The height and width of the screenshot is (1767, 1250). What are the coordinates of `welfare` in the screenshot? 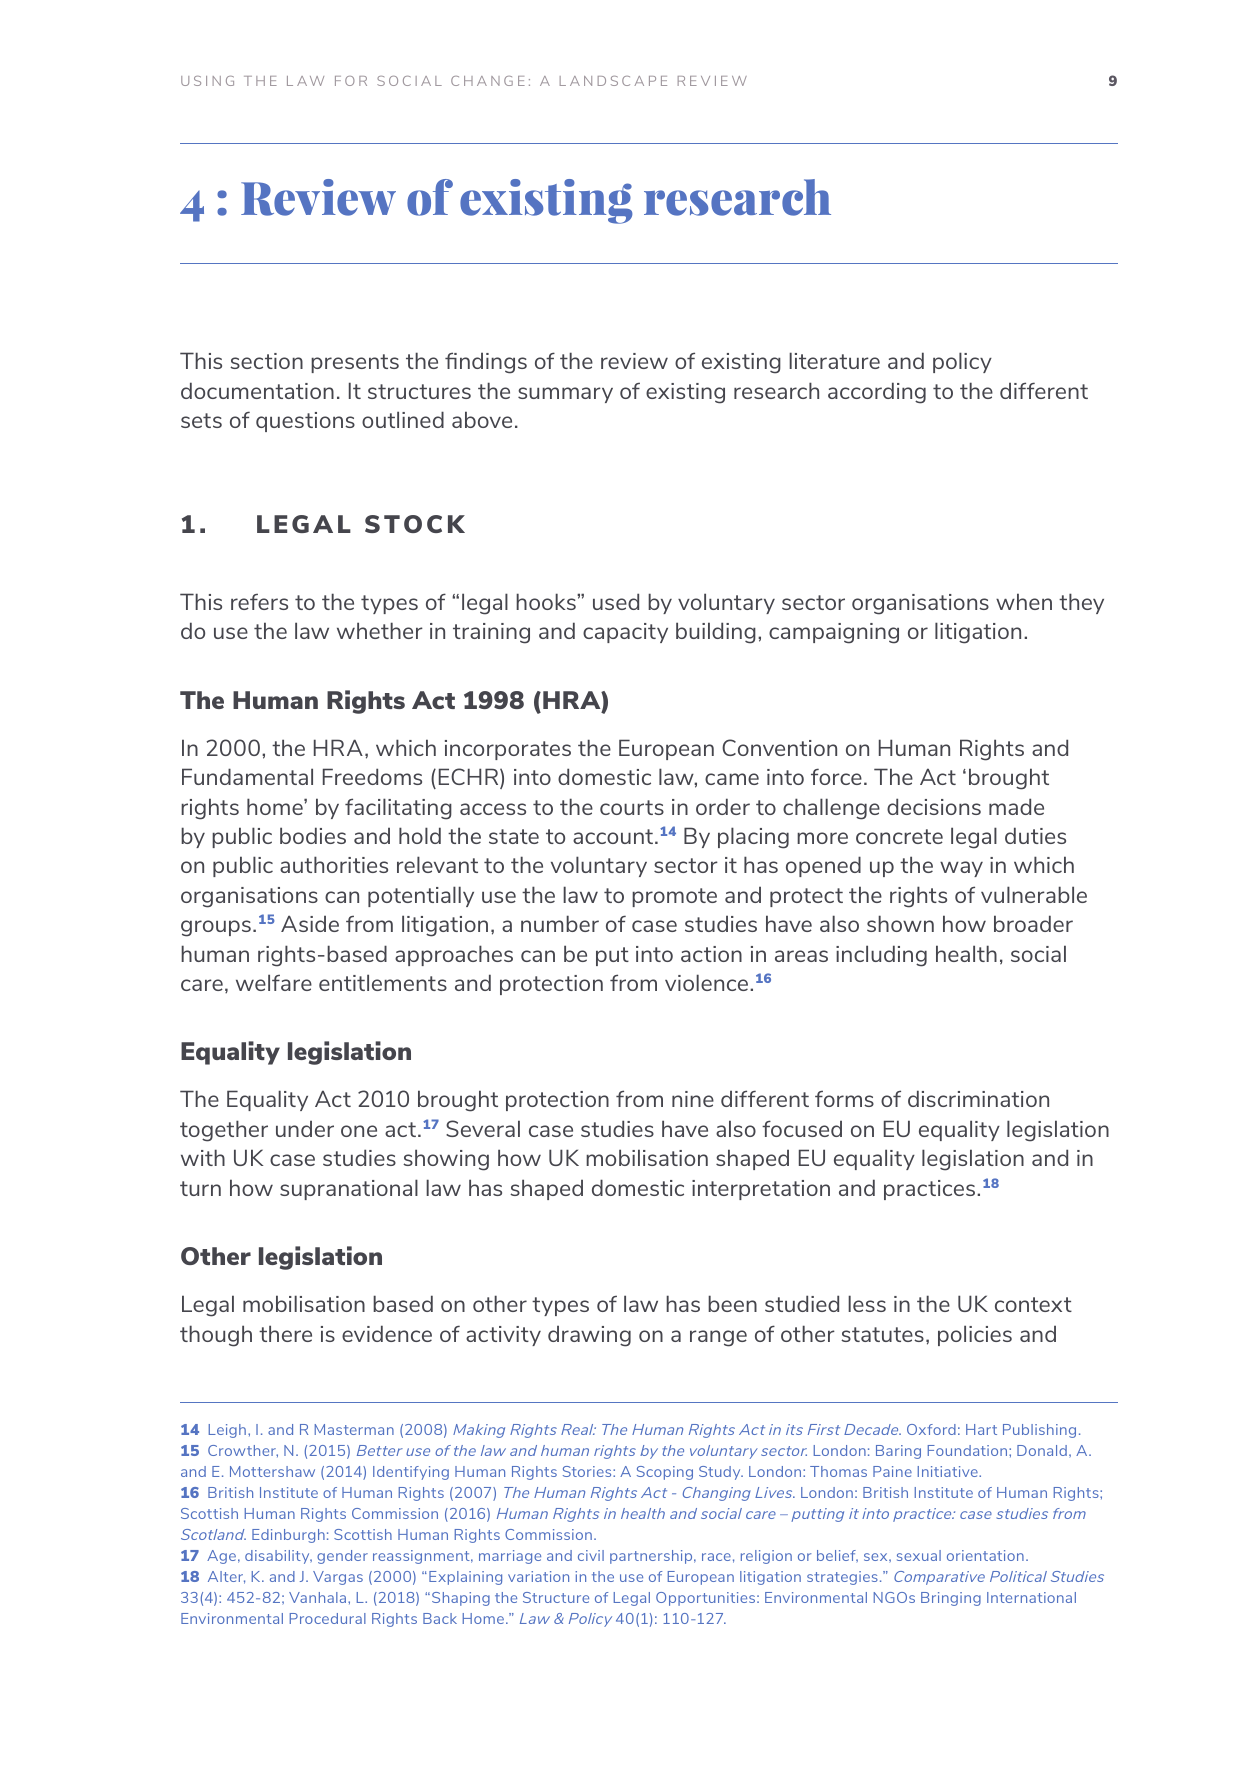 It's located at (274, 982).
